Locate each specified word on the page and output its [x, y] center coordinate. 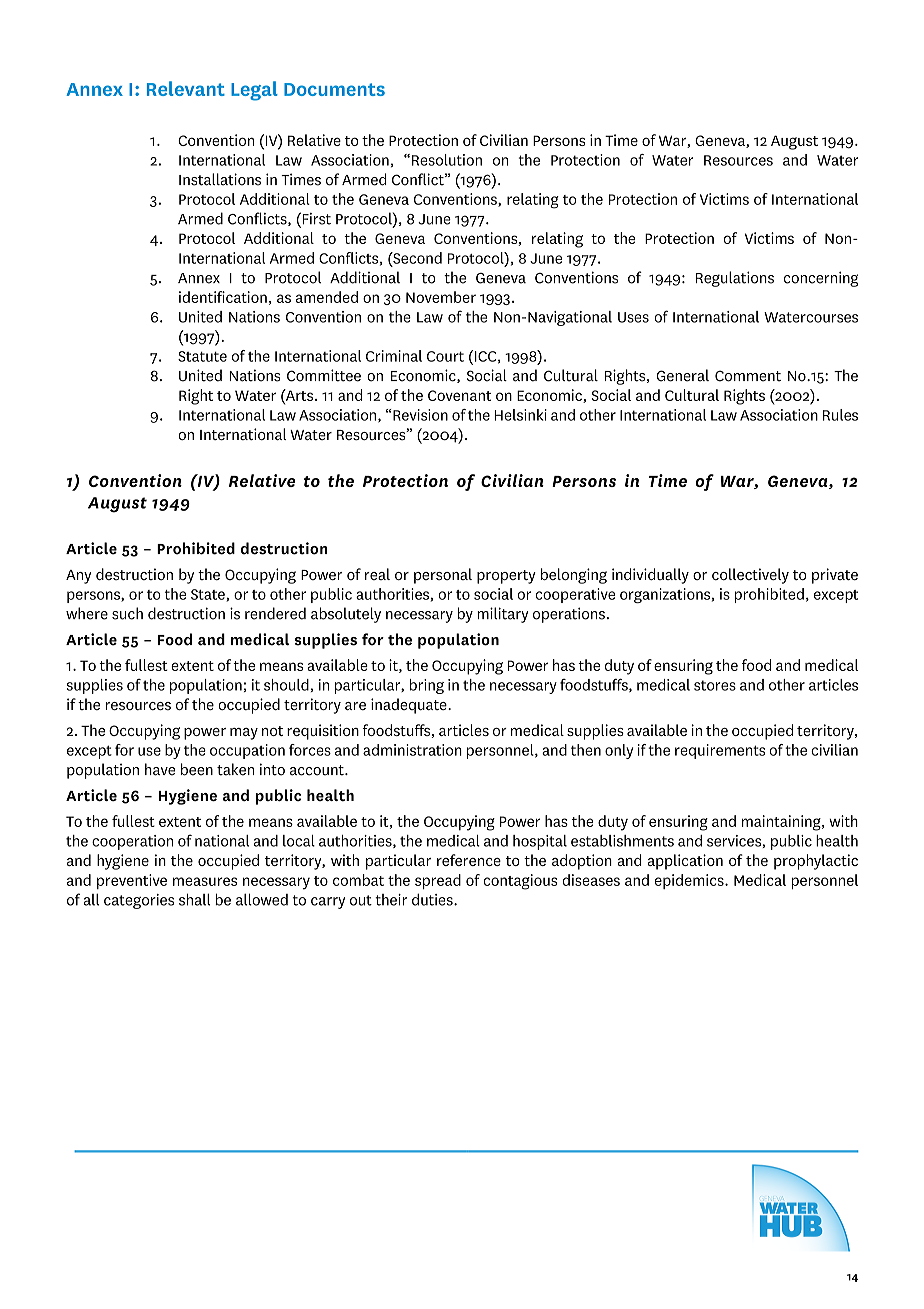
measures [205, 881]
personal [443, 576]
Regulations [735, 279]
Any [79, 577]
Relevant [186, 88]
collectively [750, 576]
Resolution [447, 160]
